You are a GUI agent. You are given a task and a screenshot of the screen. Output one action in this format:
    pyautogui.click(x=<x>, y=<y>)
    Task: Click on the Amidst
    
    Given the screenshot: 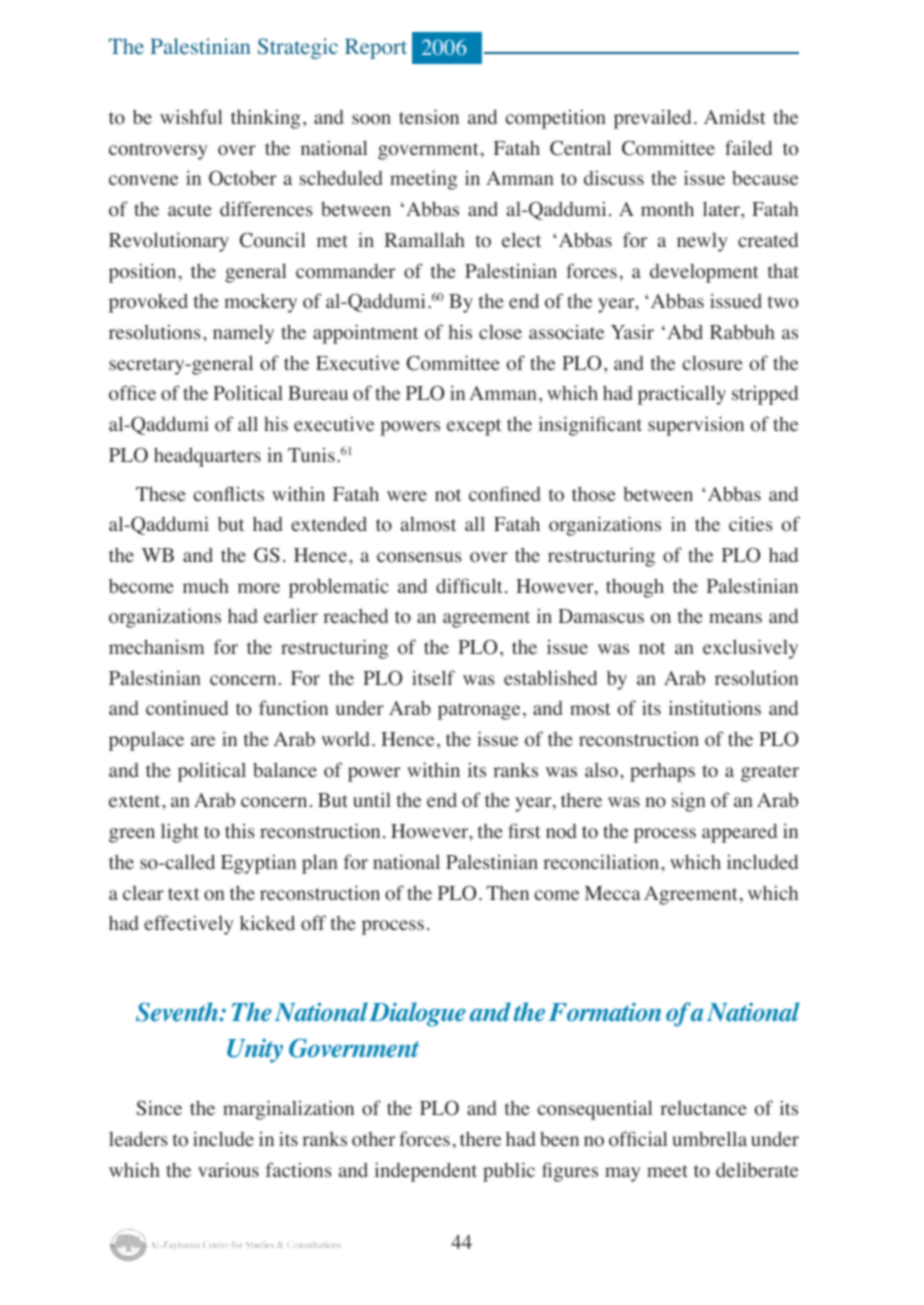 What is the action you would take?
    pyautogui.click(x=735, y=116)
